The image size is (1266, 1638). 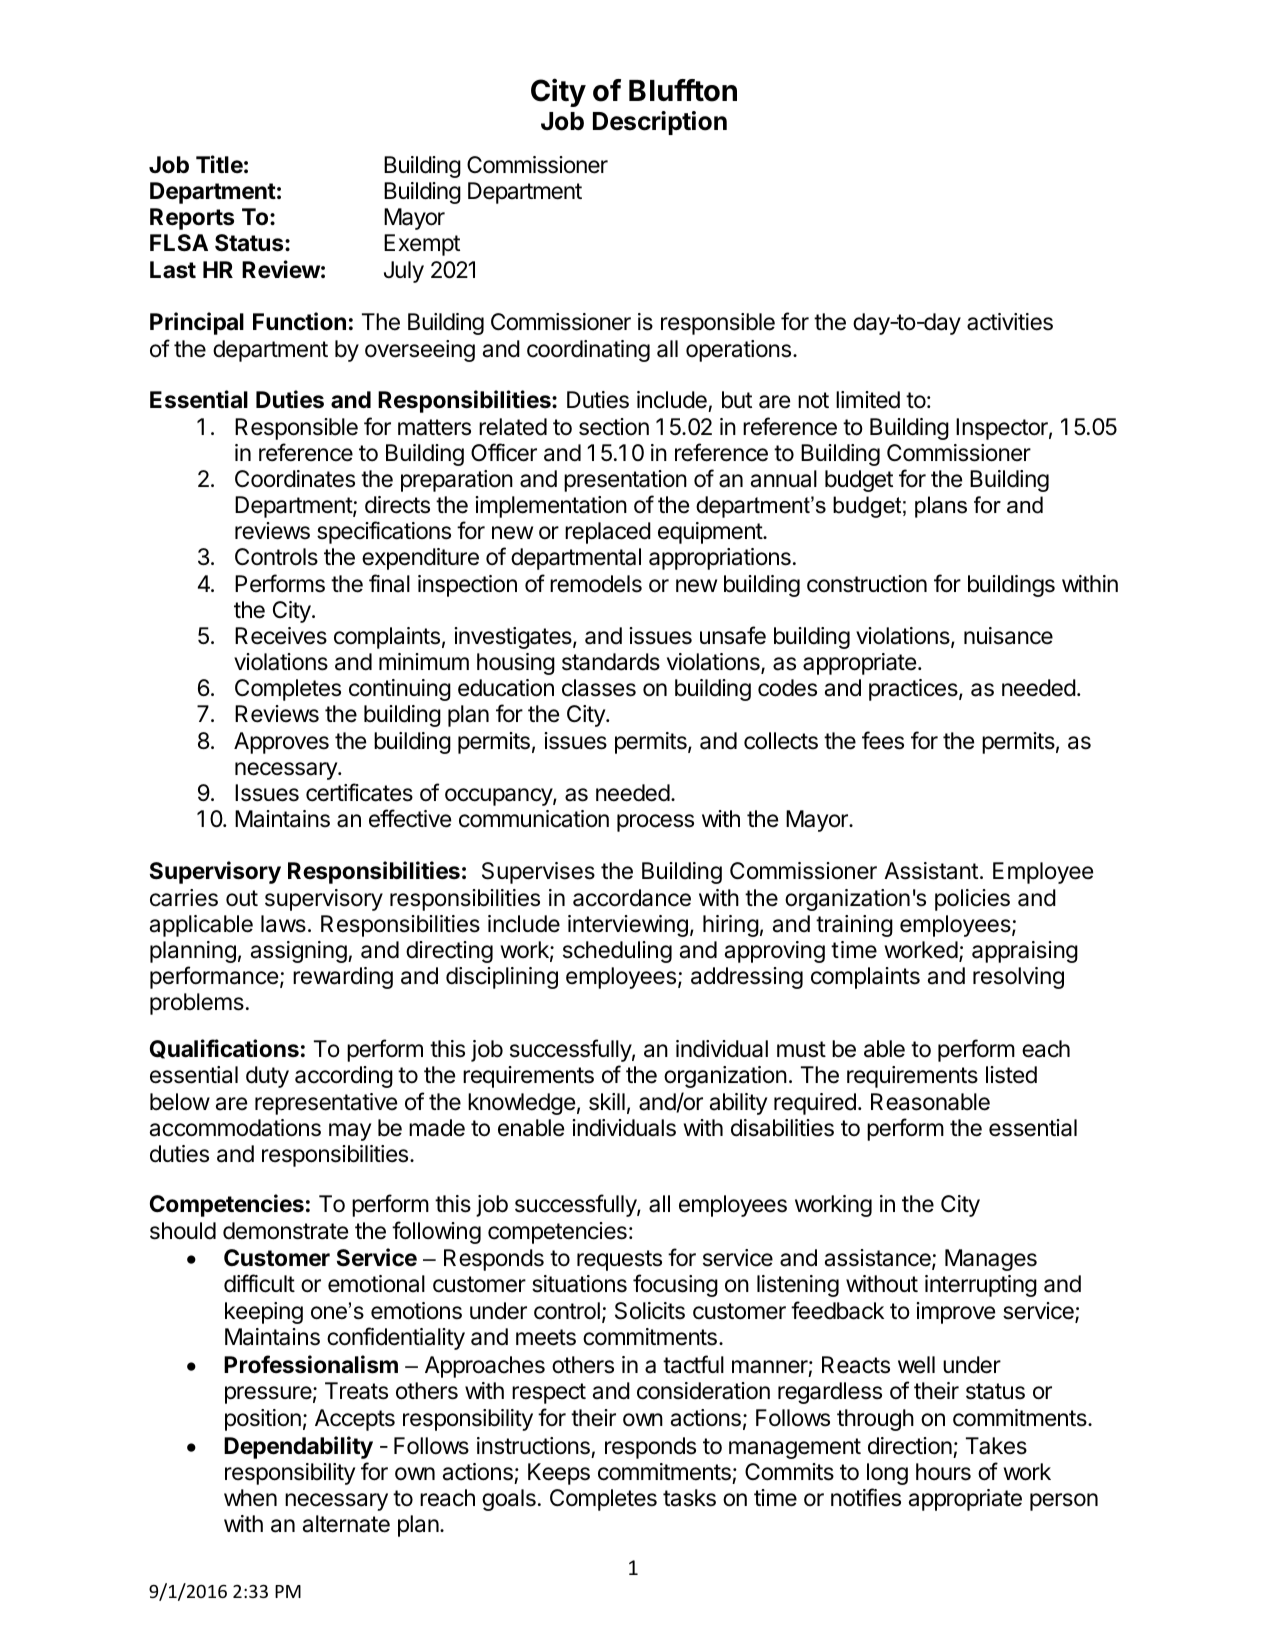 I want to click on activities, so click(x=1010, y=322).
